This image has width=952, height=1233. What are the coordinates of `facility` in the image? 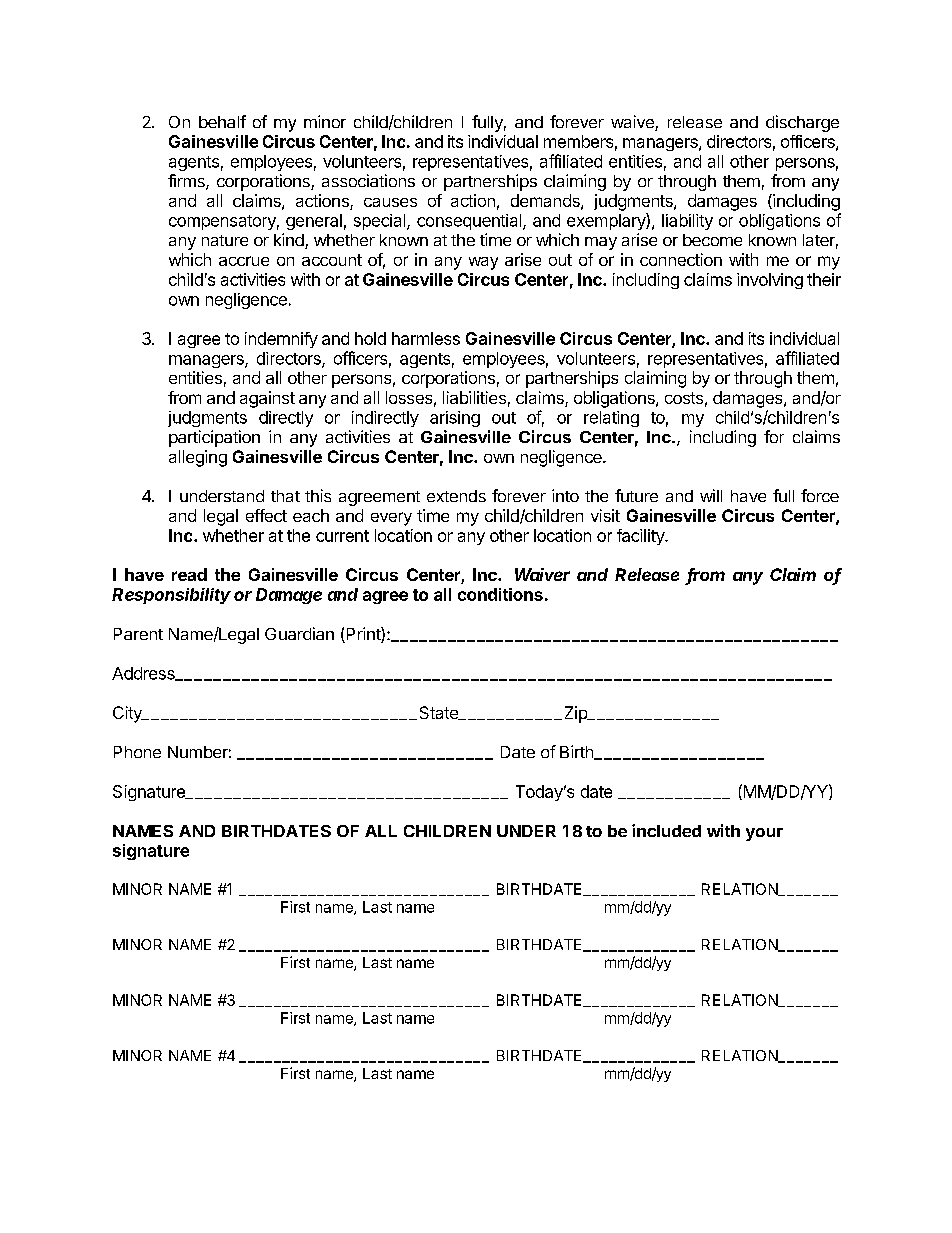 It's located at (641, 537).
